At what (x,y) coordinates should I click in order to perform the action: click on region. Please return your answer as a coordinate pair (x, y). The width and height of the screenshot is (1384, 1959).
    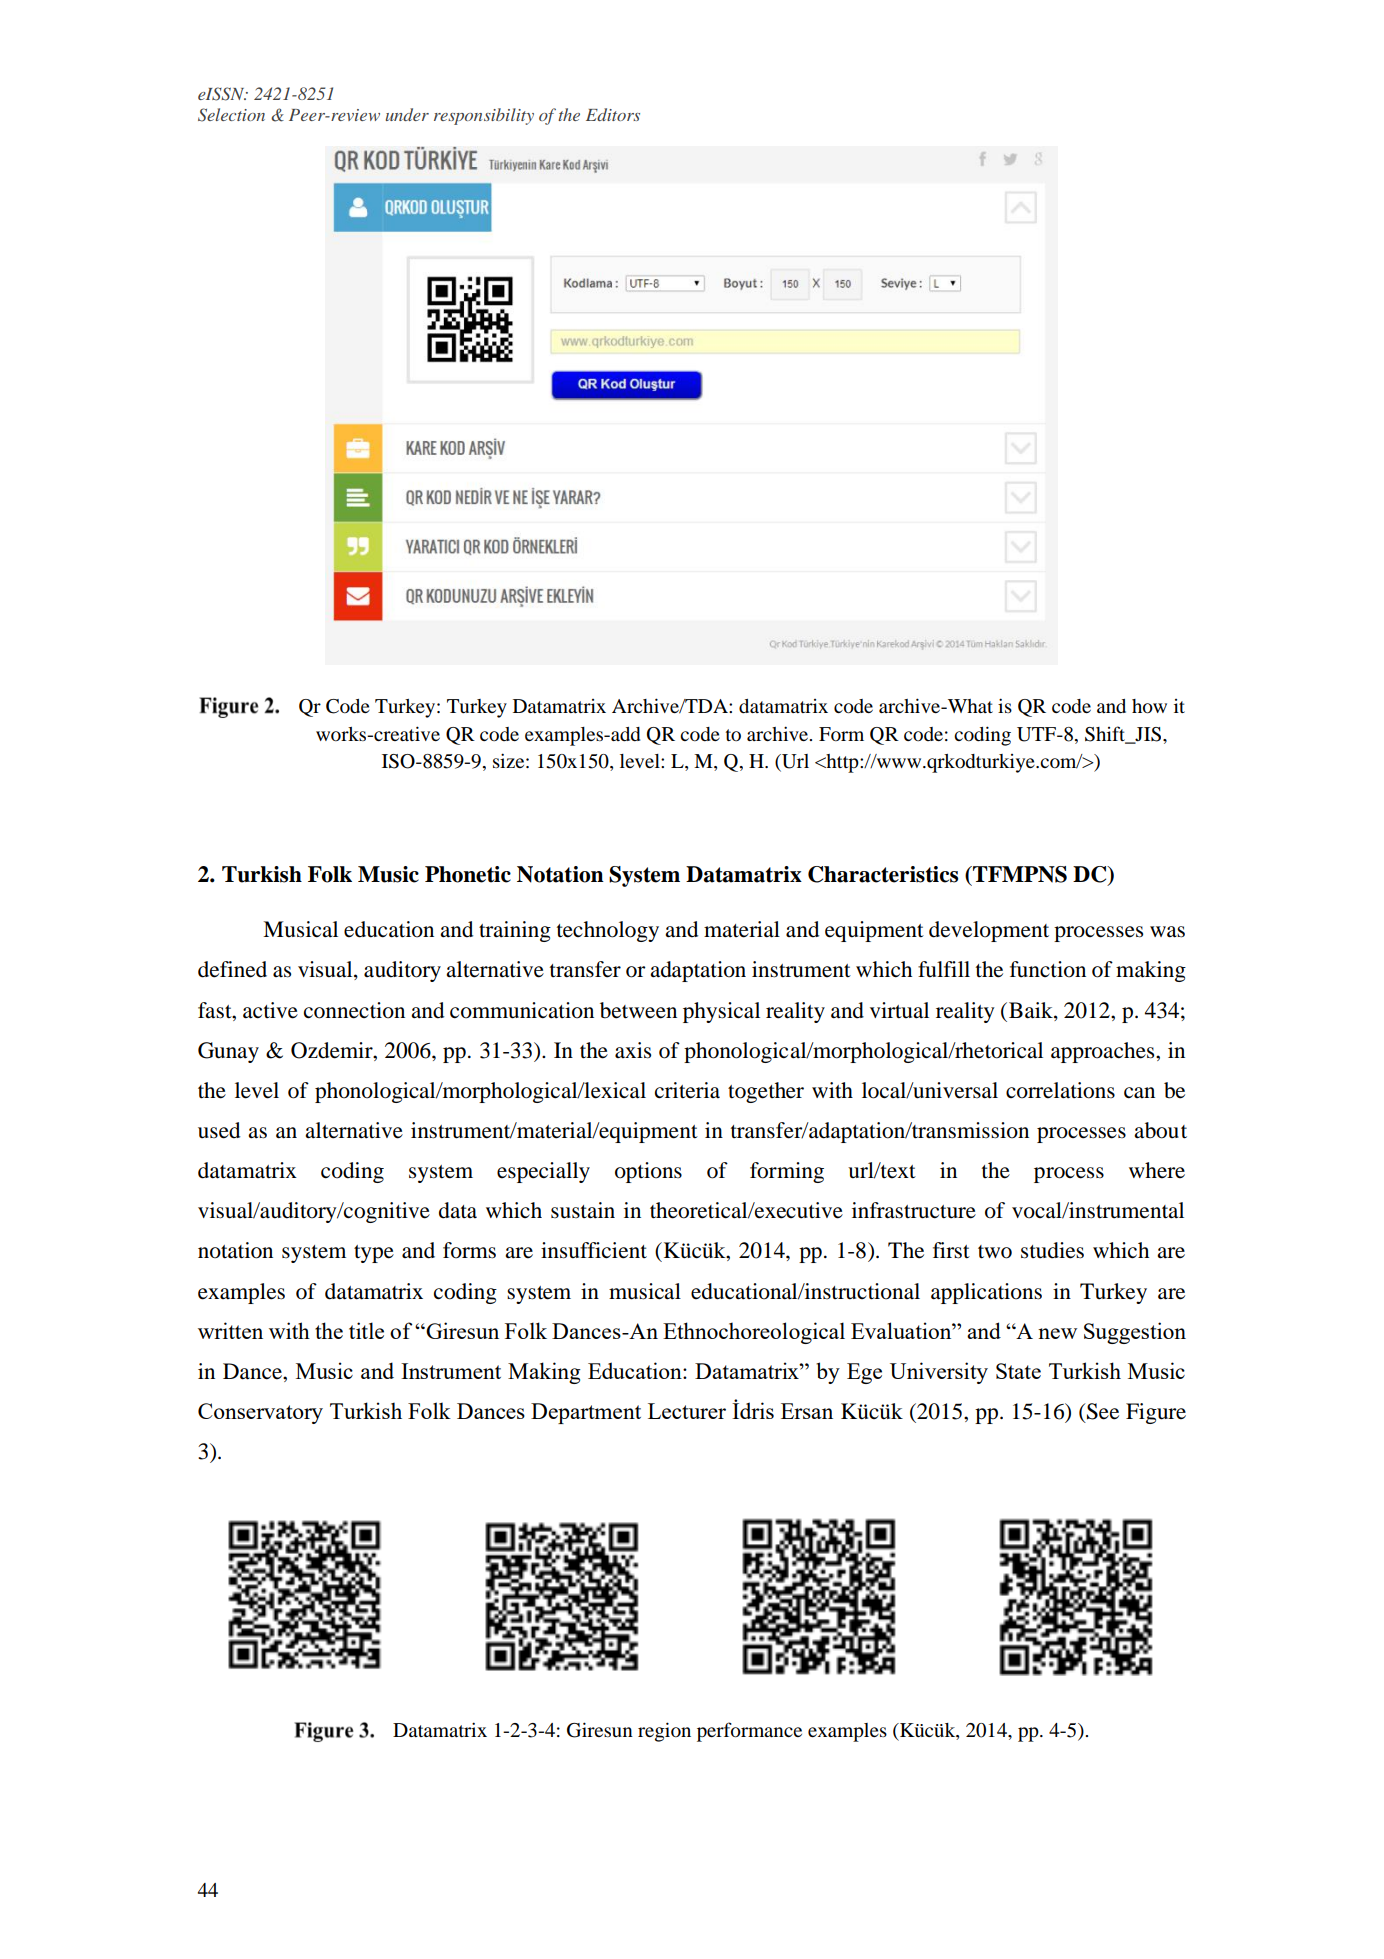
    Looking at the image, I should click on (664, 1732).
